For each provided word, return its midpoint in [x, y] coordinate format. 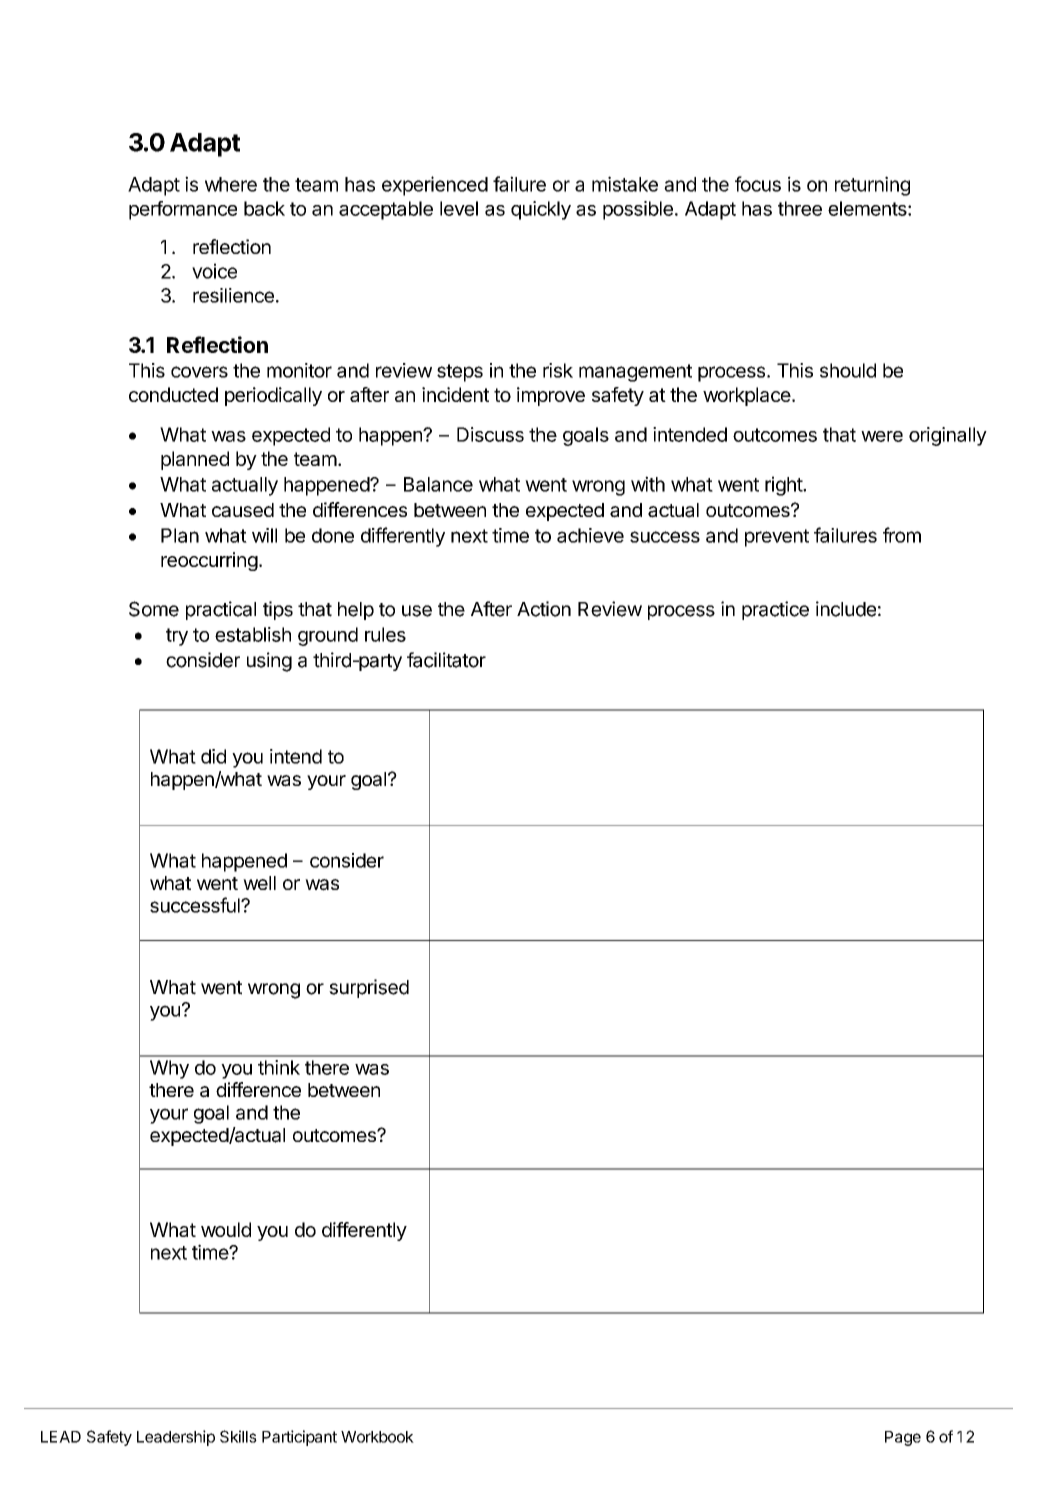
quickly [541, 210]
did [213, 756]
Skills [238, 1436]
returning [872, 186]
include [846, 609]
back [264, 208]
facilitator [446, 660]
